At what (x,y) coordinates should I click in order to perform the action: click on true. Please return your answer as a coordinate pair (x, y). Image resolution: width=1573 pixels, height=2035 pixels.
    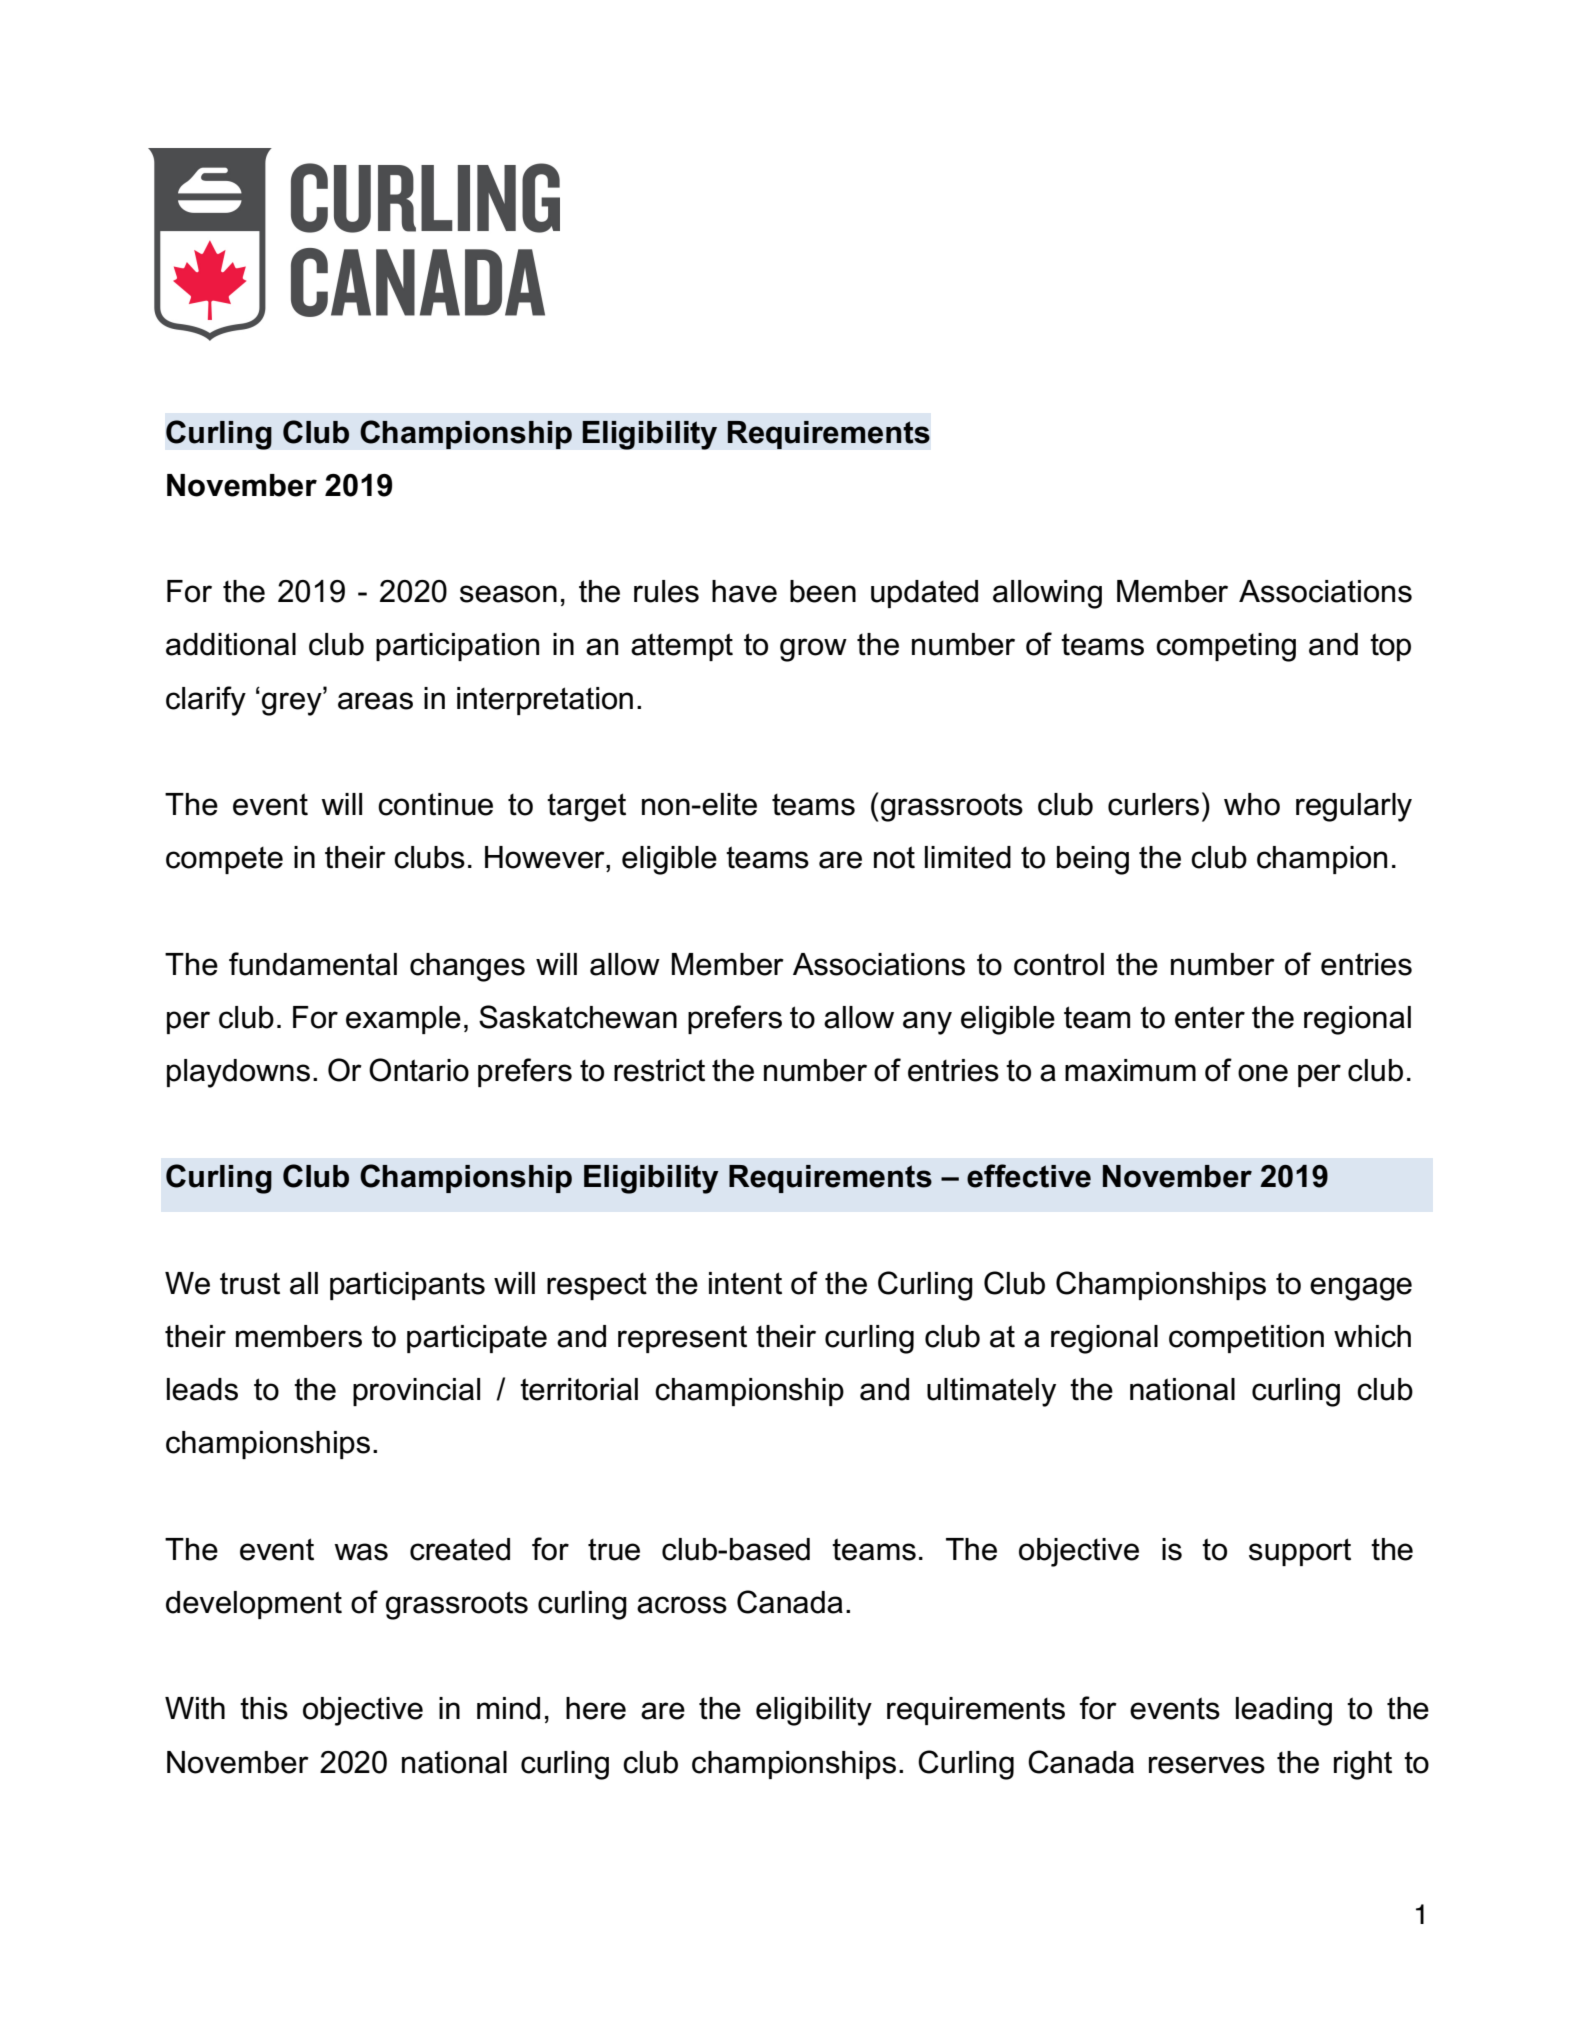
    Looking at the image, I should click on (614, 1550).
